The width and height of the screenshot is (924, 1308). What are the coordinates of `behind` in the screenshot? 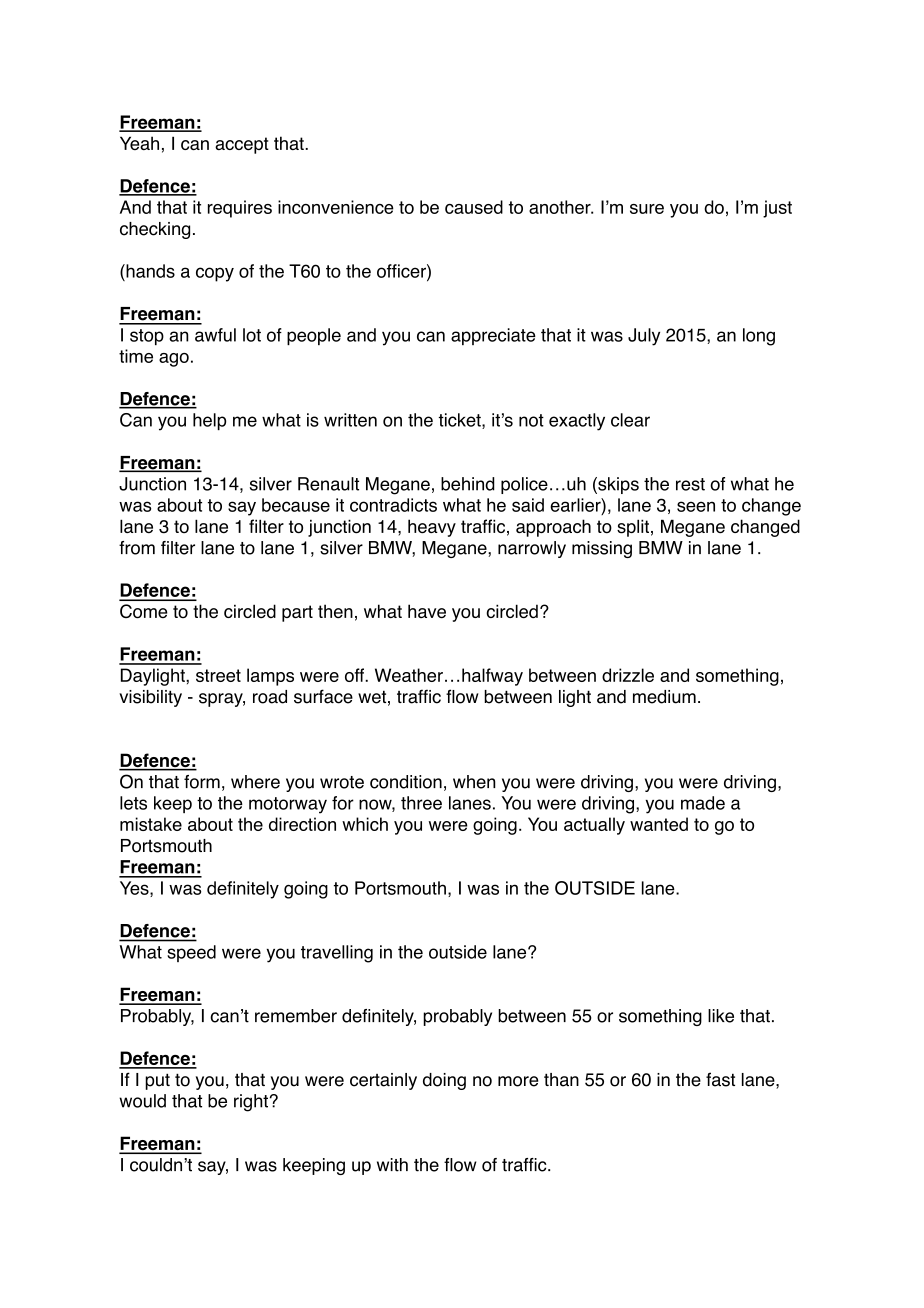 It's located at (468, 484).
